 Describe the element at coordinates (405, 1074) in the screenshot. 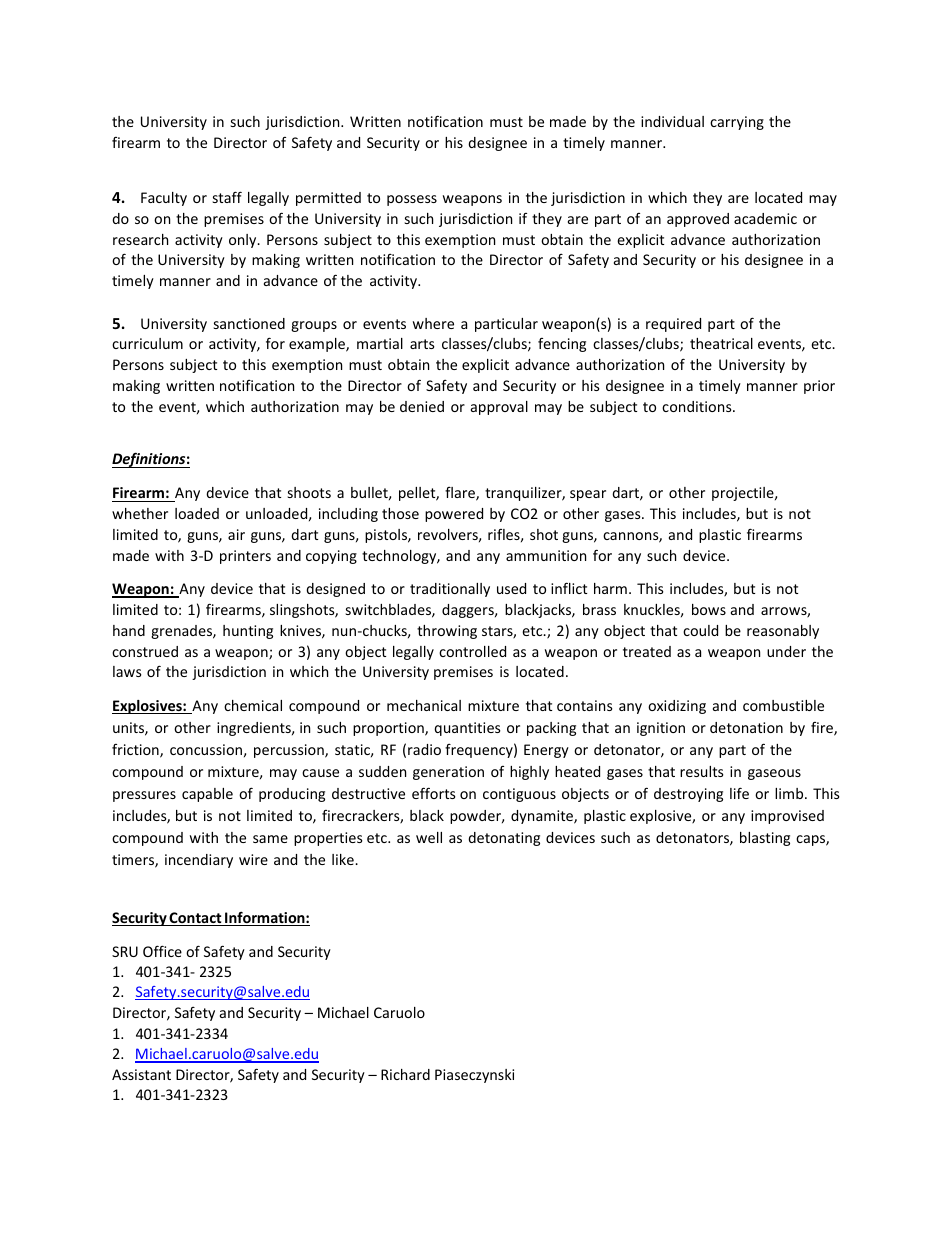

I see `Richard` at that location.
